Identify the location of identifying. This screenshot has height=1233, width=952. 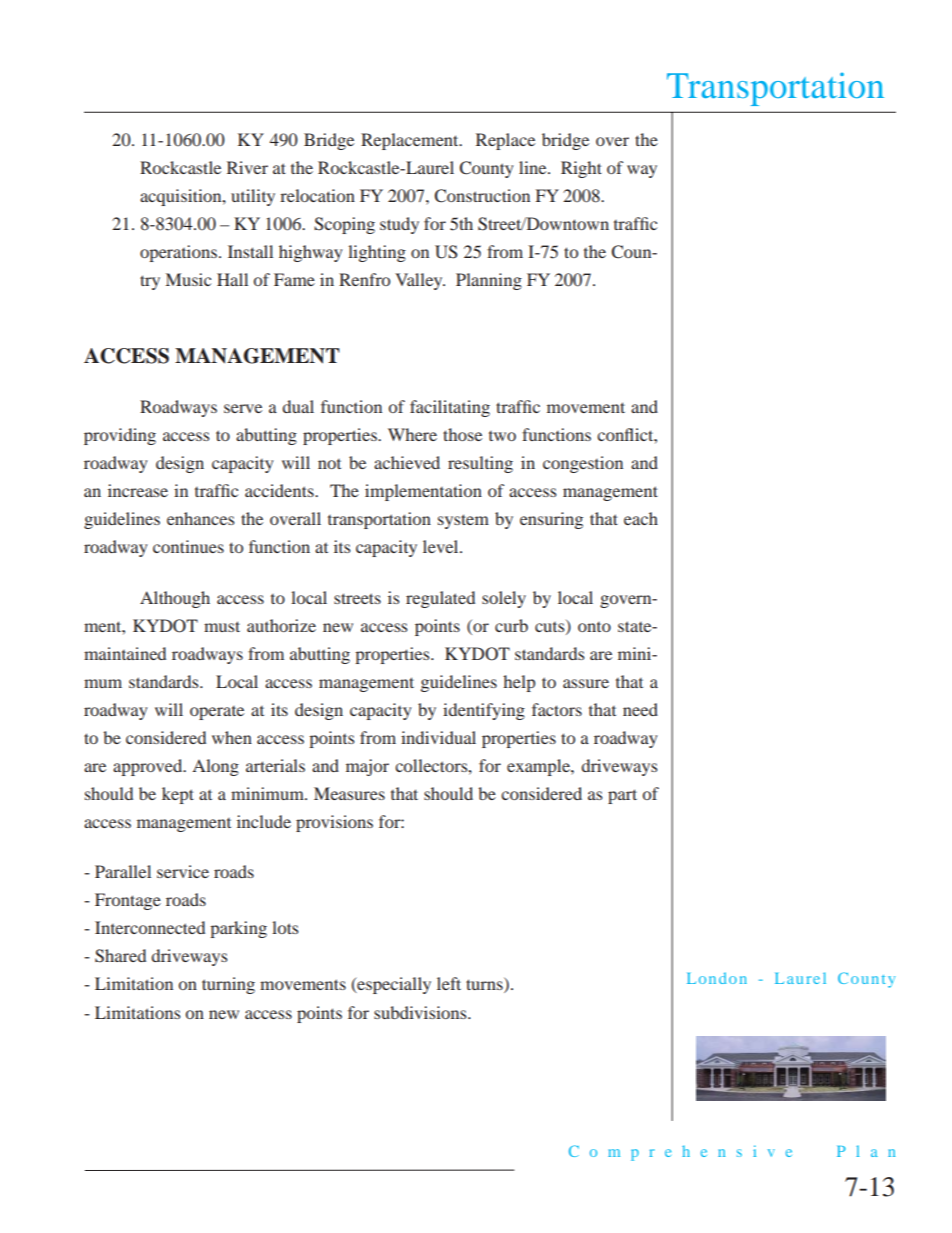
(484, 711).
